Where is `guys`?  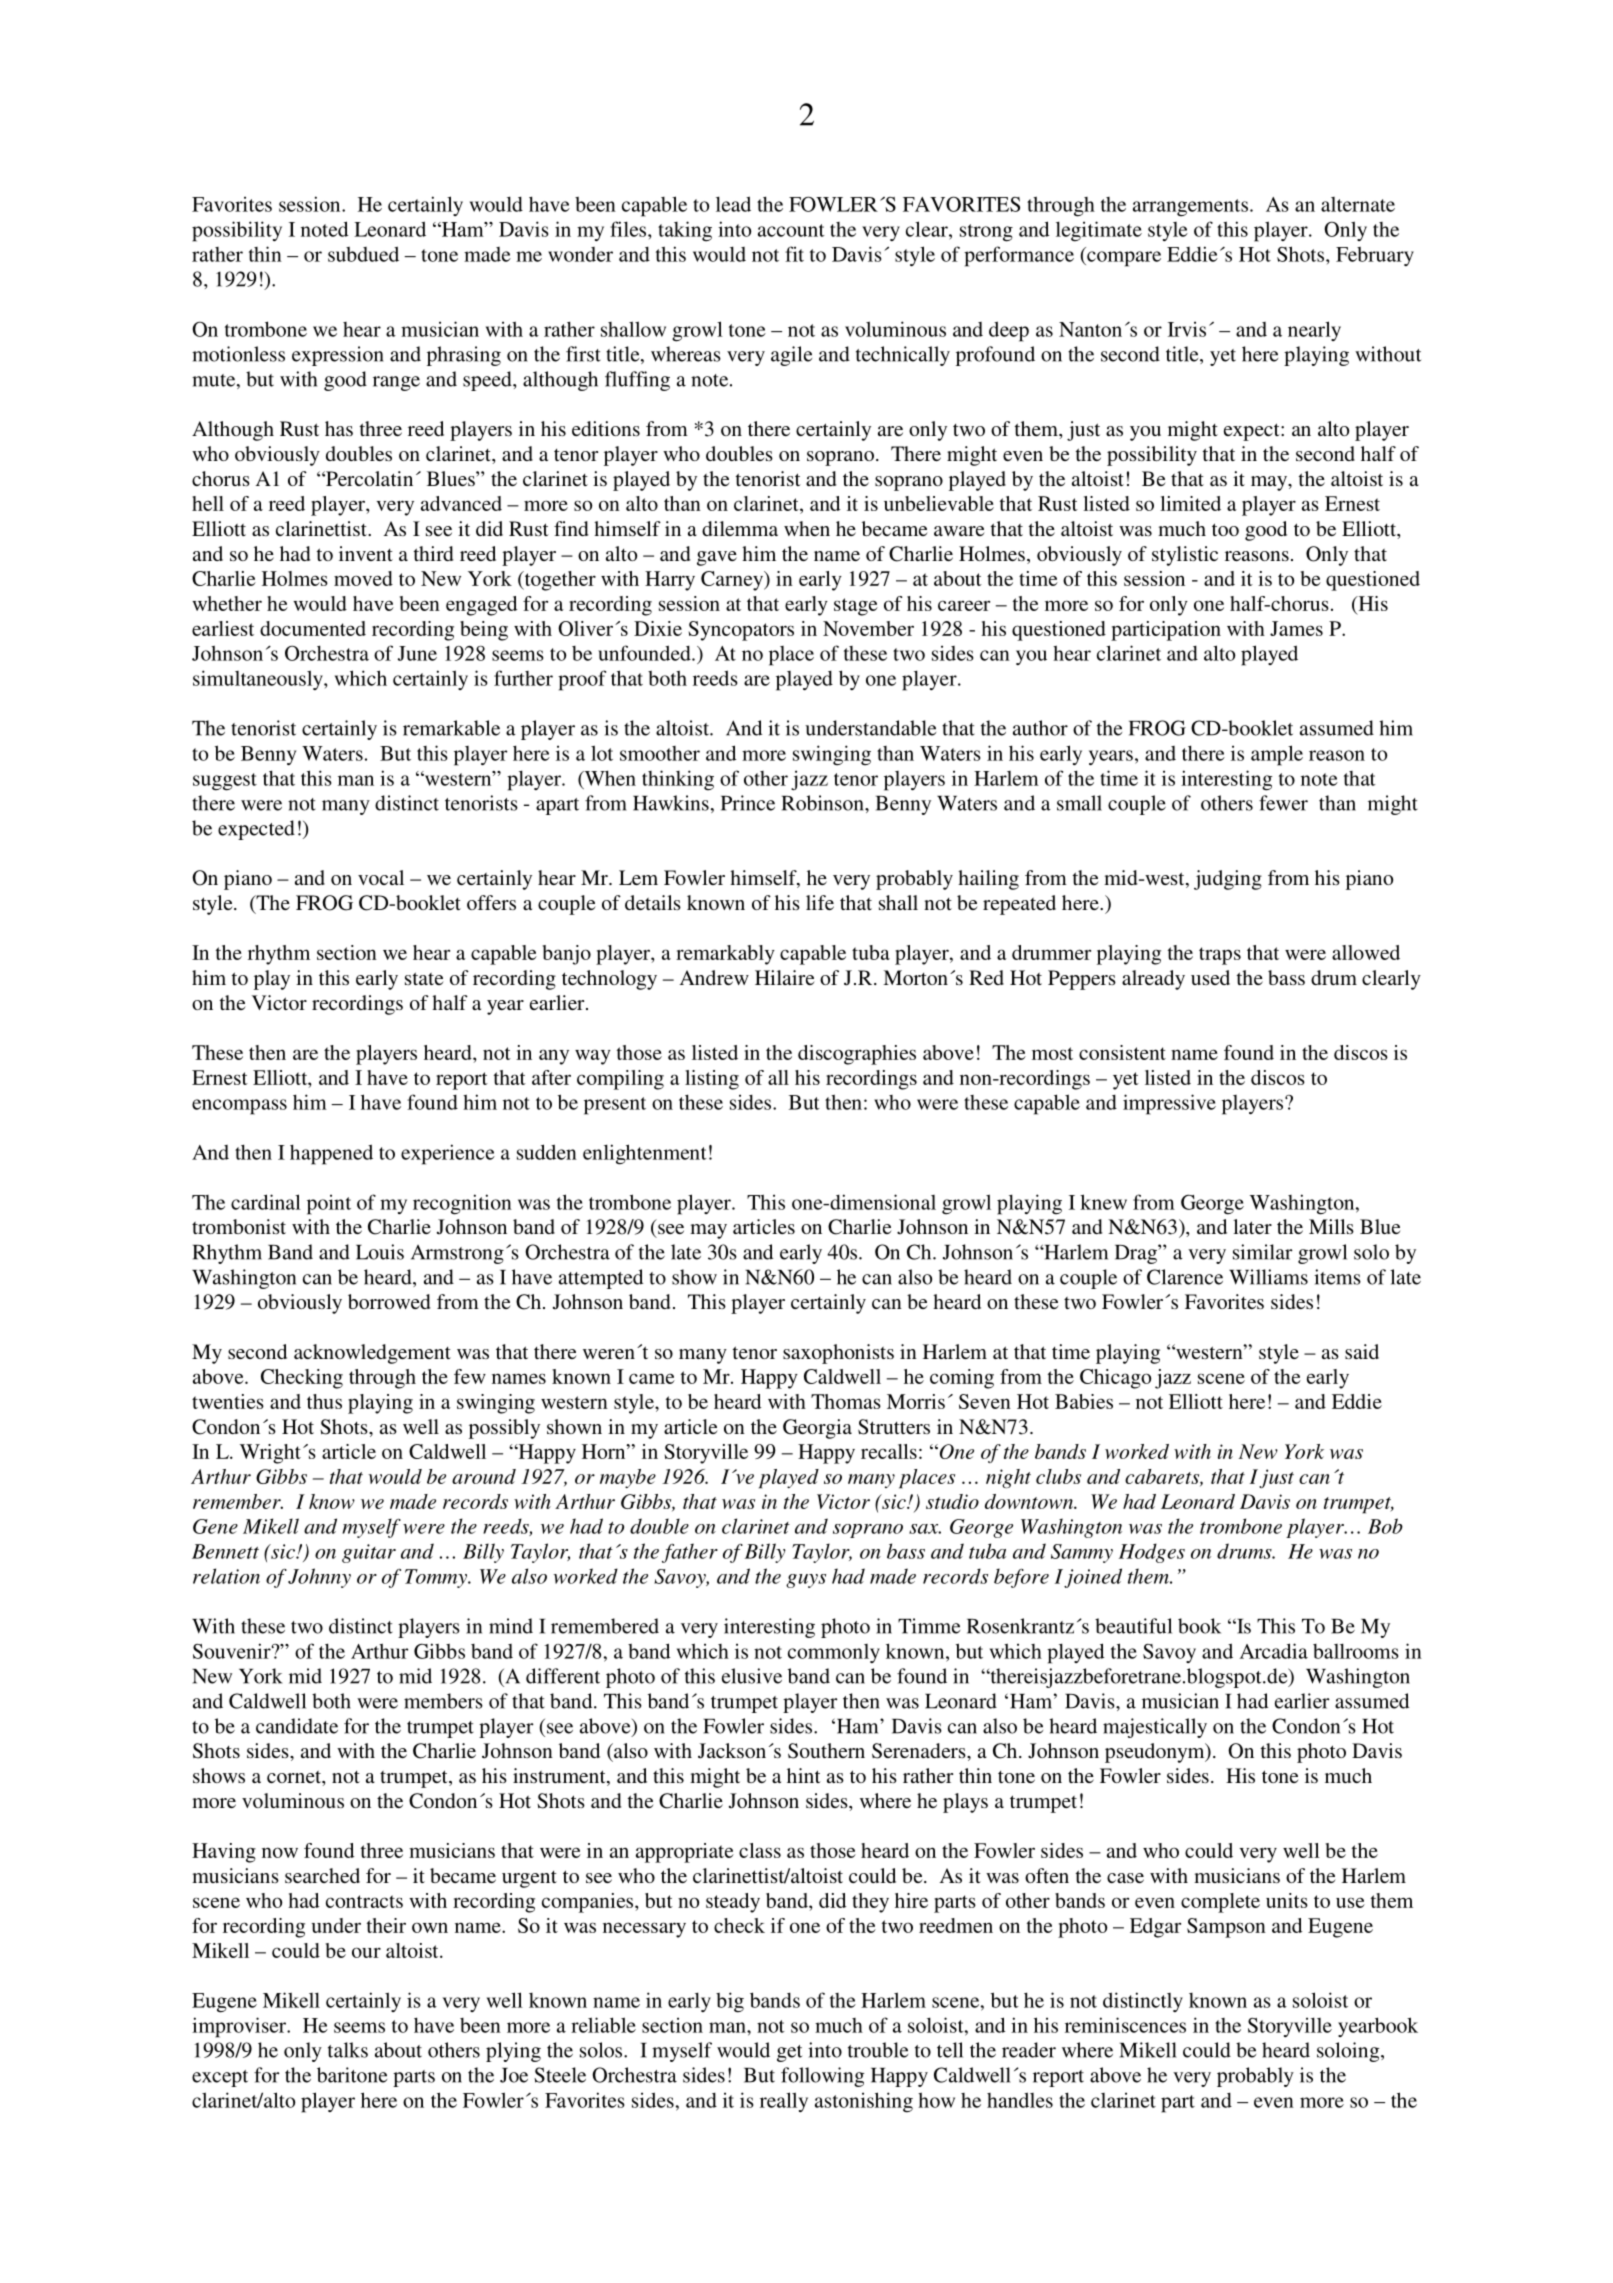
guys is located at coordinates (806, 1581).
